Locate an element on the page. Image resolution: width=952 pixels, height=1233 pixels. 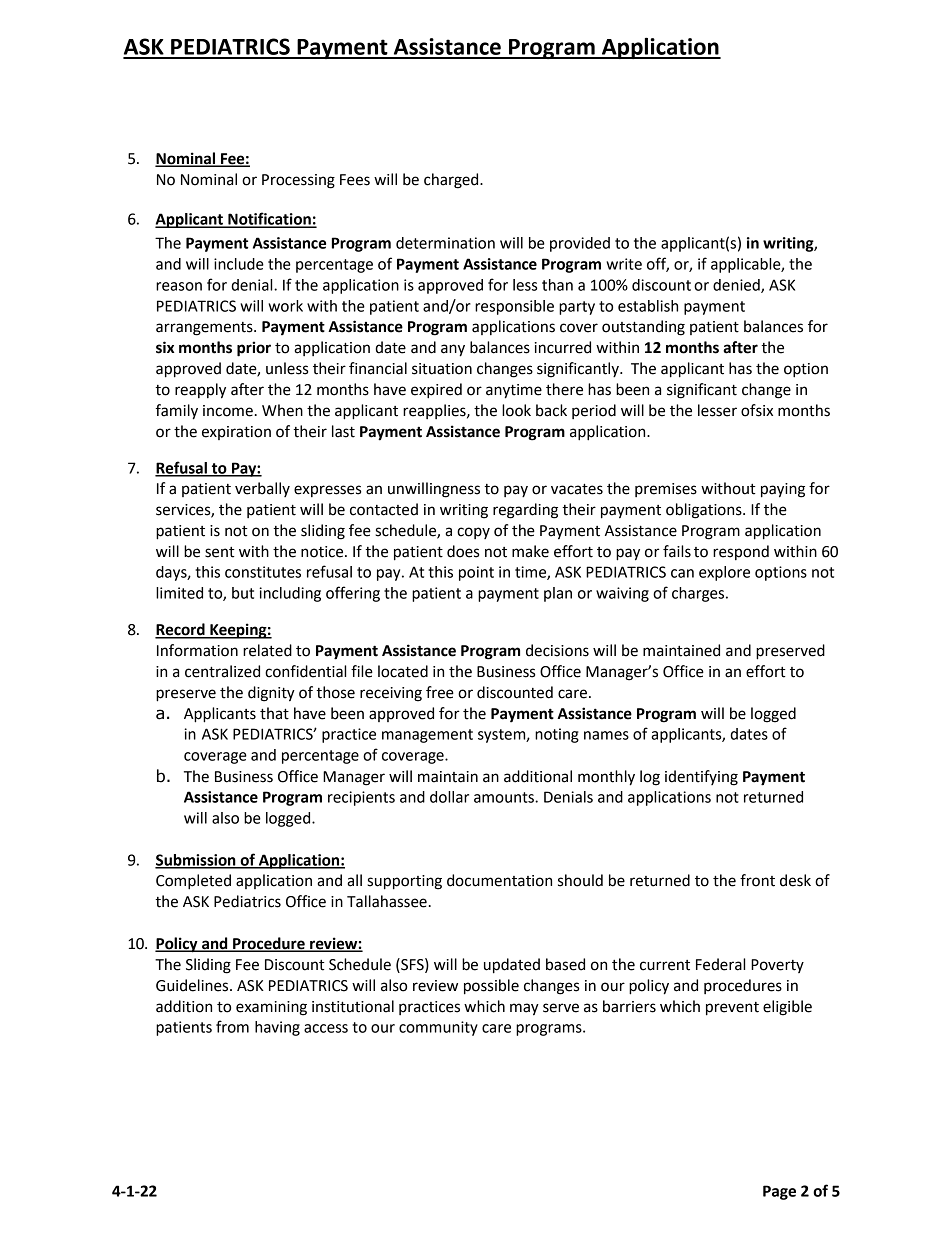
Notification is located at coordinates (269, 219).
